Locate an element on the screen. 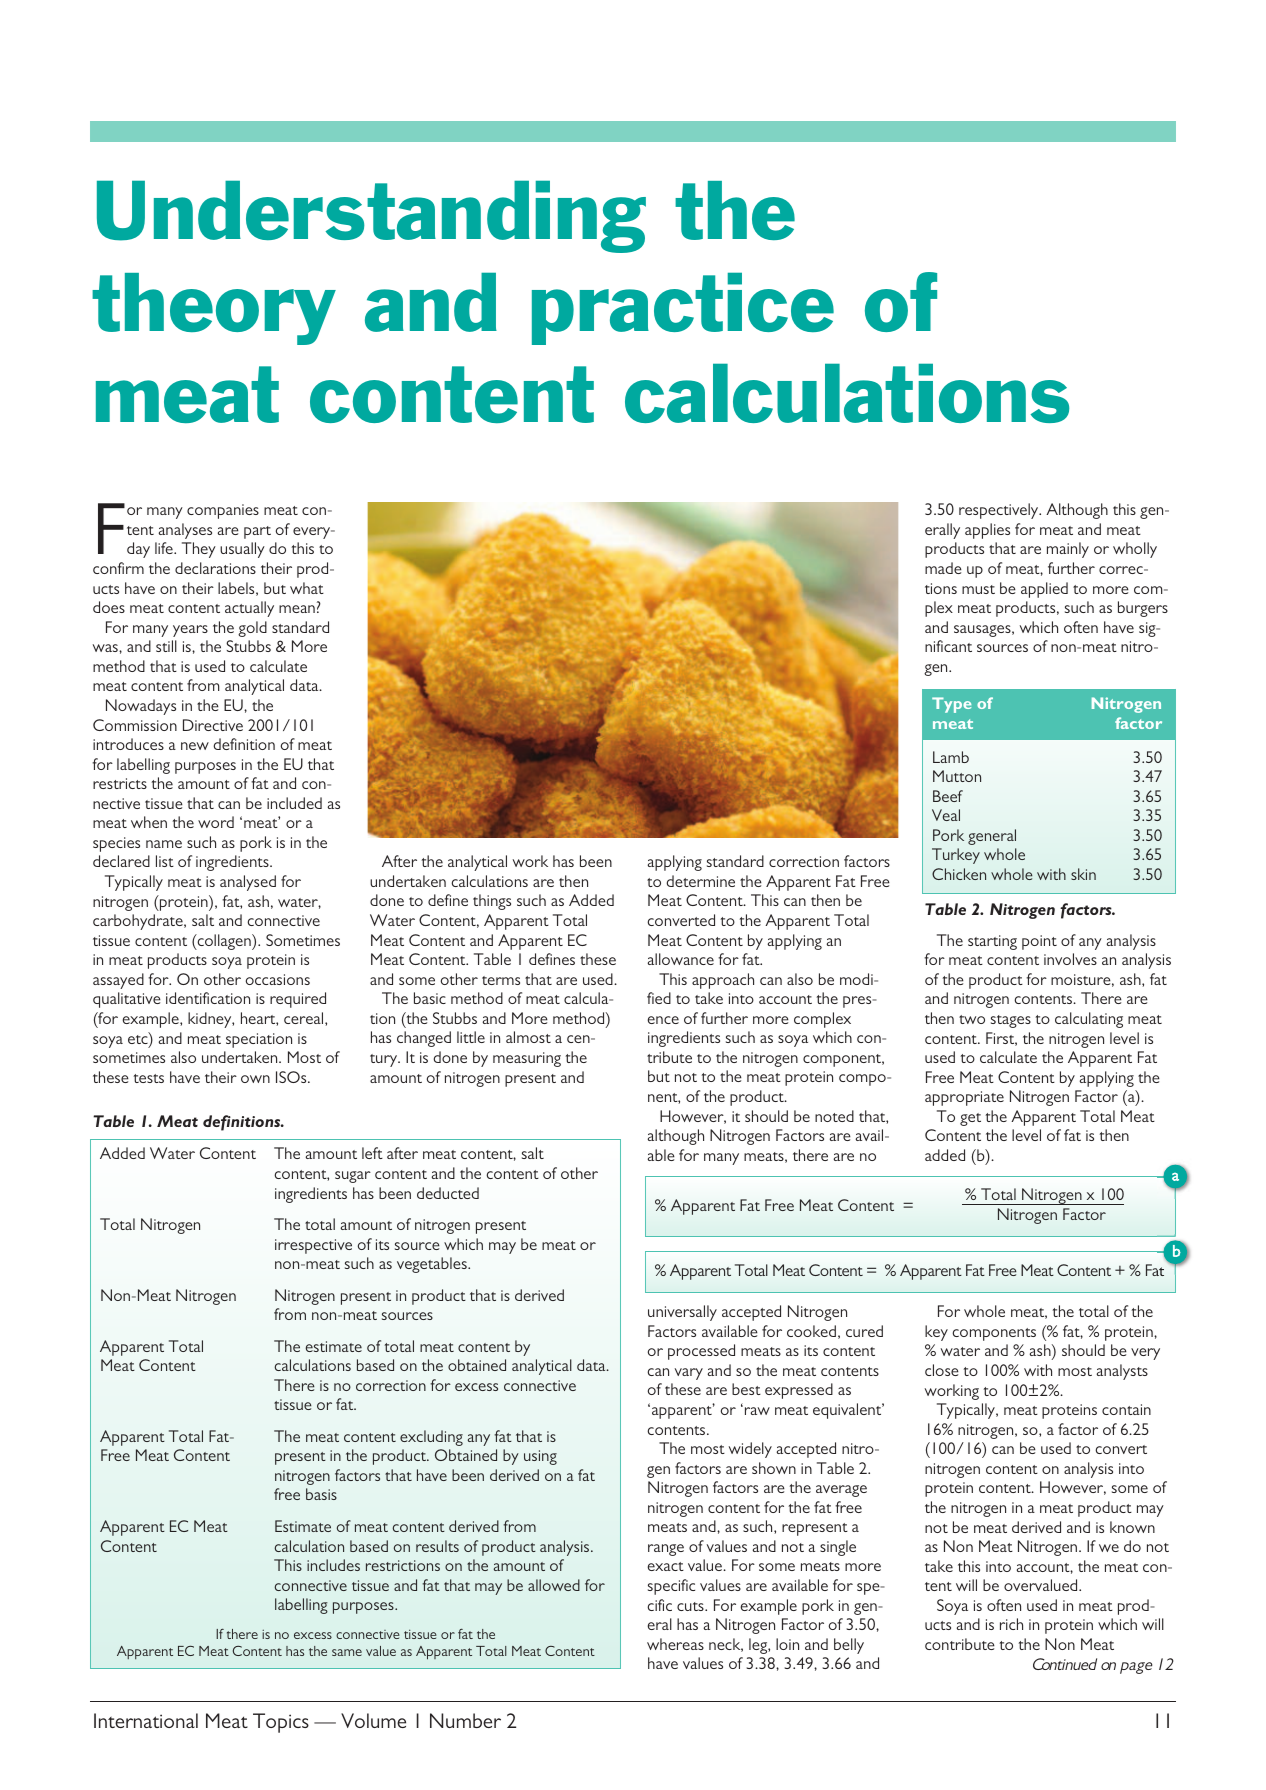 This screenshot has width=1266, height=1790. whereas is located at coordinates (675, 1644).
